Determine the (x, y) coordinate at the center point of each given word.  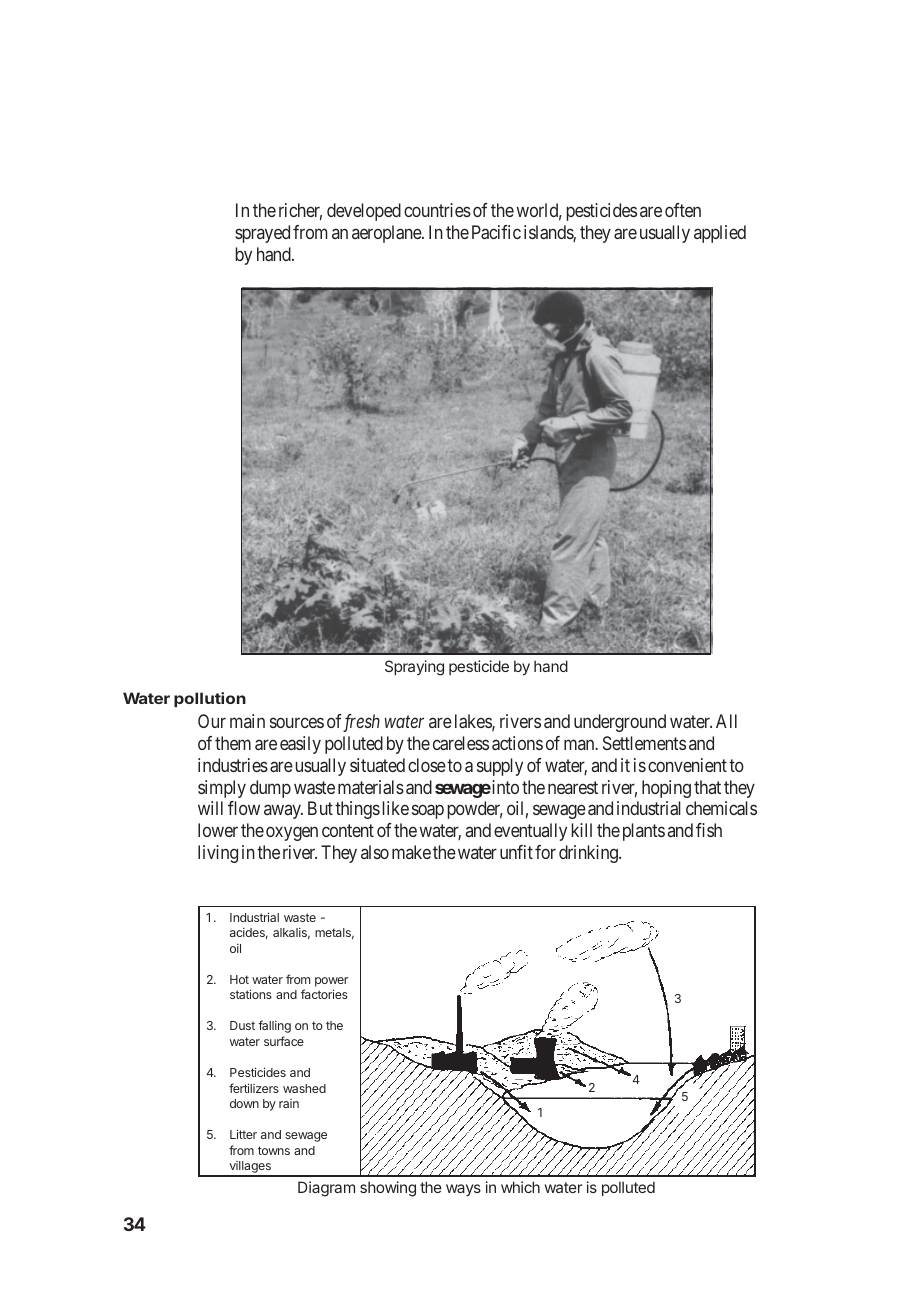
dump (270, 789)
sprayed (262, 234)
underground (620, 723)
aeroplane (387, 234)
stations (251, 994)
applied (720, 234)
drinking (589, 854)
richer (300, 211)
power (331, 982)
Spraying (414, 668)
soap (428, 812)
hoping (666, 789)
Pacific (496, 232)
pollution (210, 699)
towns (274, 1150)
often (683, 210)
